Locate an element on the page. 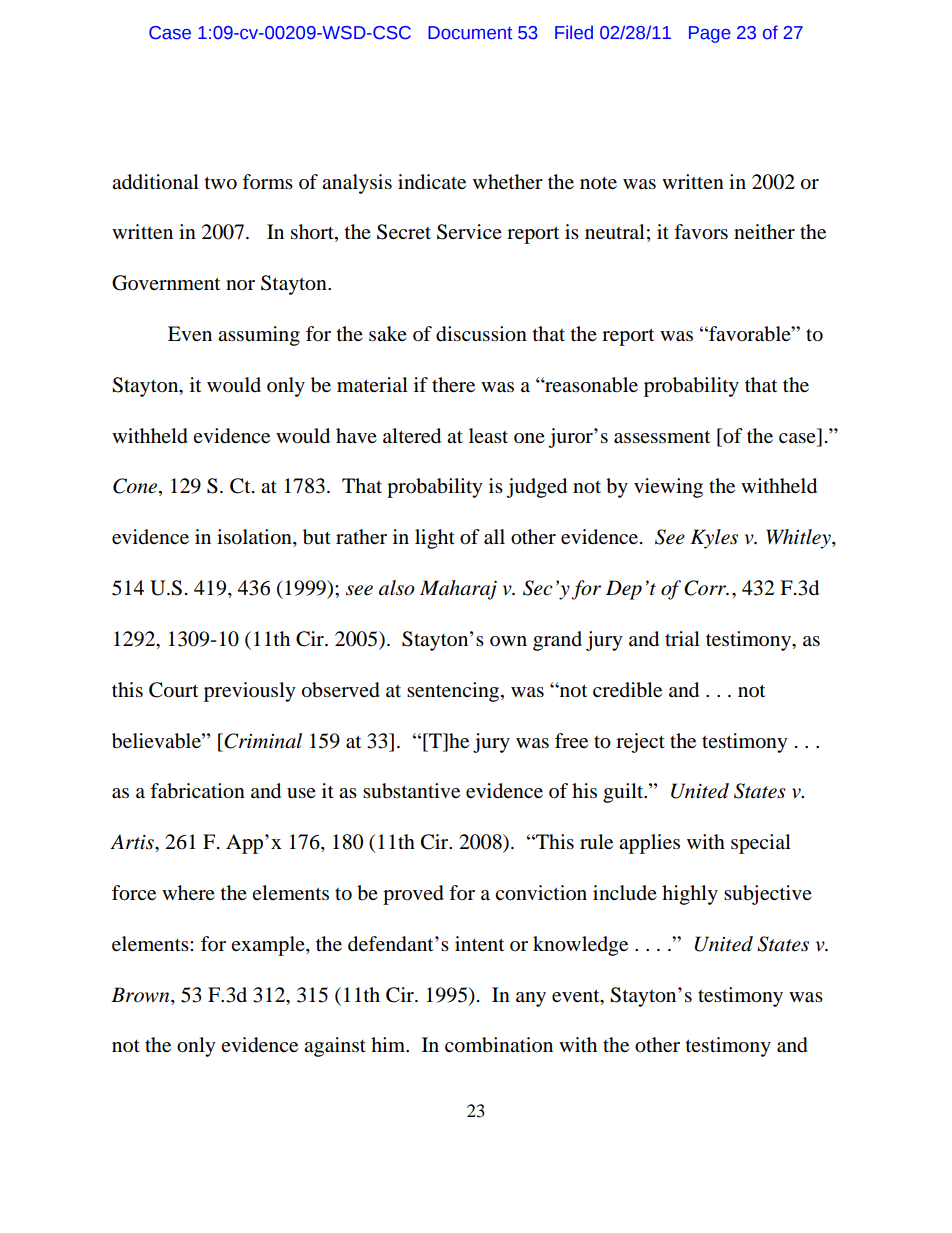 Image resolution: width=952 pixels, height=1233 pixels. Brown is located at coordinates (141, 995).
